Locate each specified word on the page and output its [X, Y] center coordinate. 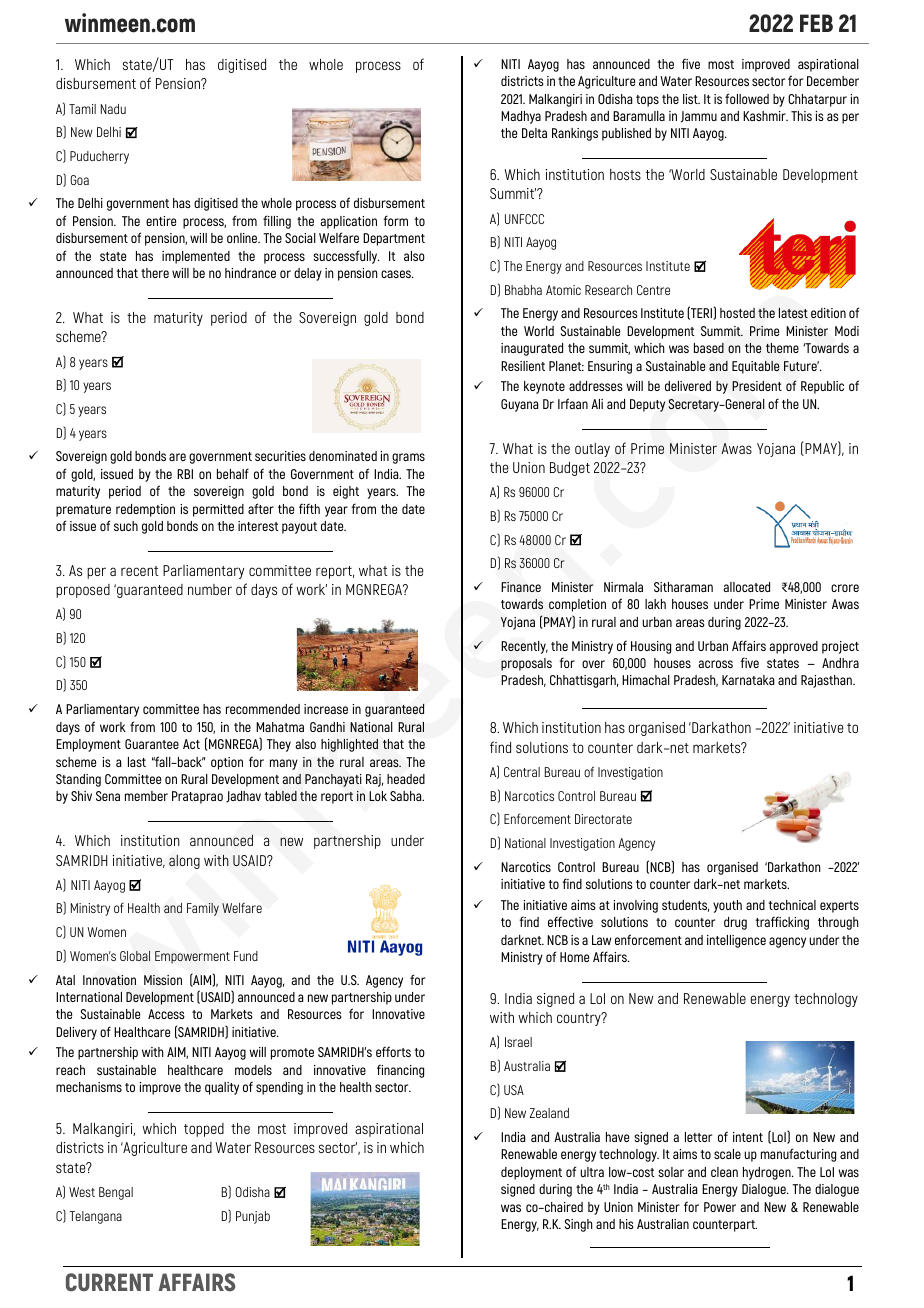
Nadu [113, 109]
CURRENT [109, 1282]
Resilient [523, 366]
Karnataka [748, 680]
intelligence [736, 941]
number [210, 589]
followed [747, 98]
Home [574, 957]
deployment [531, 1173]
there [155, 273]
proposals [526, 664]
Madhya [521, 117]
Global [135, 956]
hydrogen [768, 1173]
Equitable [756, 367]
